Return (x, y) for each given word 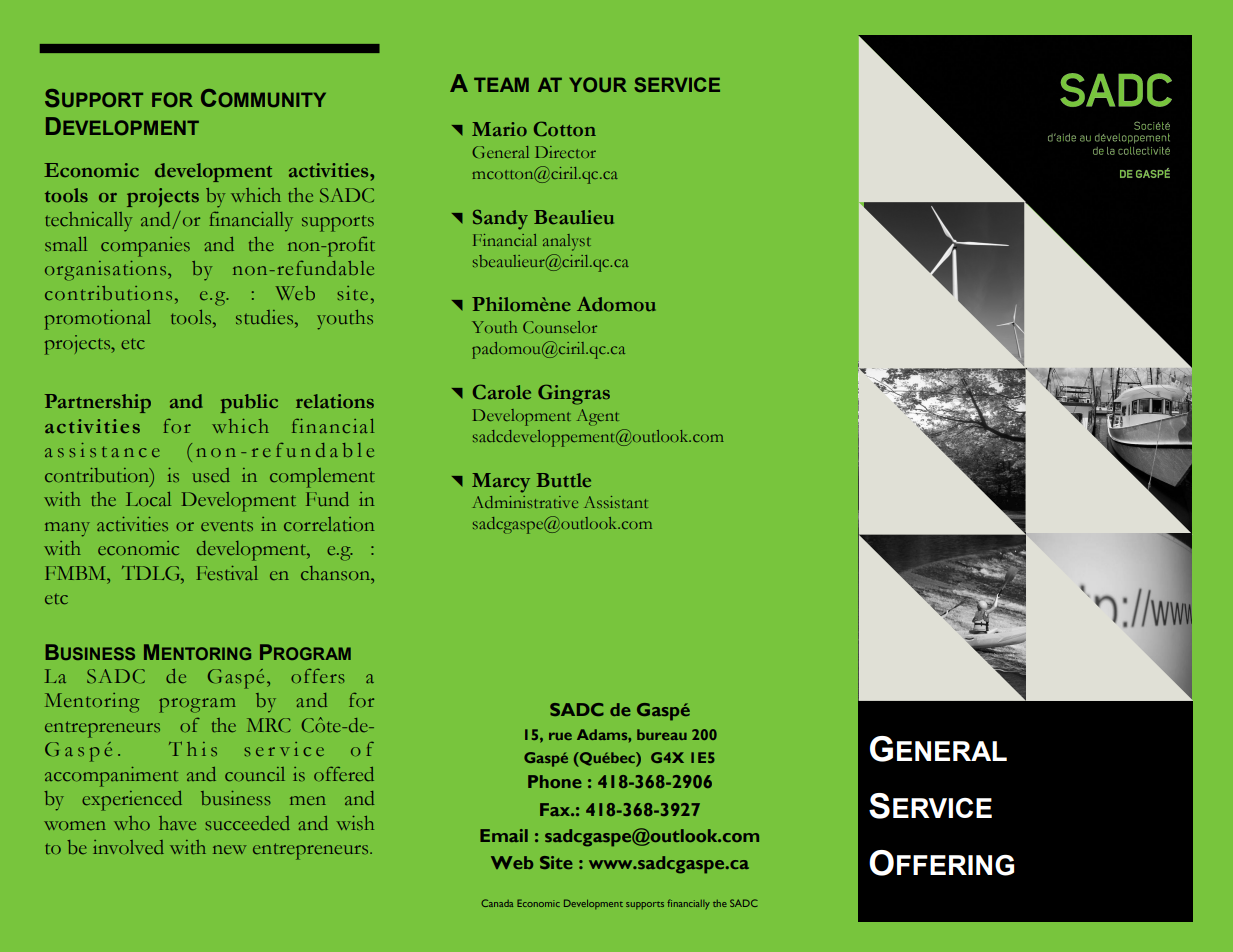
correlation (329, 524)
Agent (598, 417)
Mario (499, 129)
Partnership (98, 403)
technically (88, 222)
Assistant (616, 502)
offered (344, 774)
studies (266, 317)
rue (560, 736)
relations (335, 401)
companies (145, 247)
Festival (227, 573)
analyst (567, 242)
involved (128, 847)
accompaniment (111, 777)
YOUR (598, 84)
